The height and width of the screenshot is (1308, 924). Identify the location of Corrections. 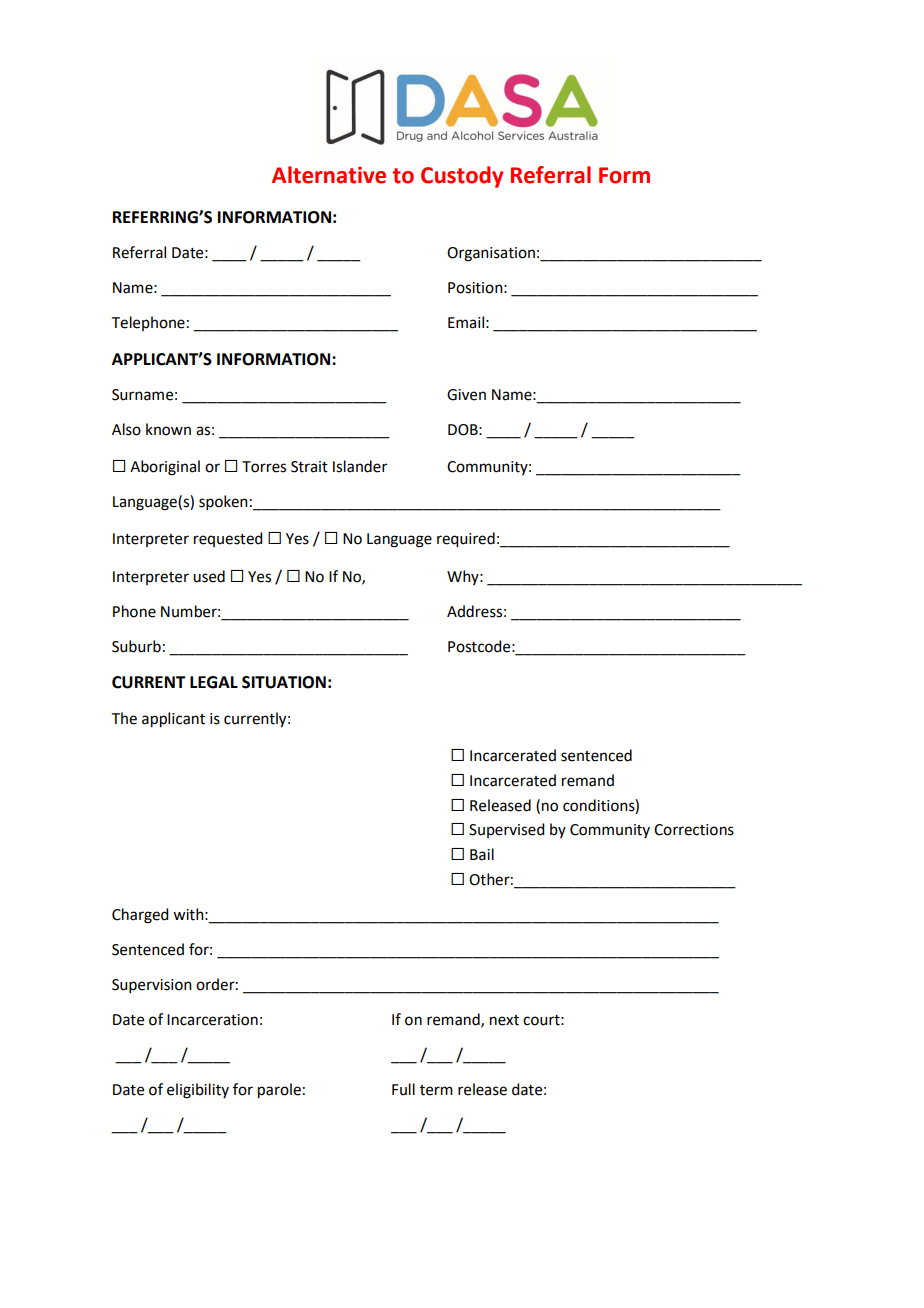
(694, 830).
